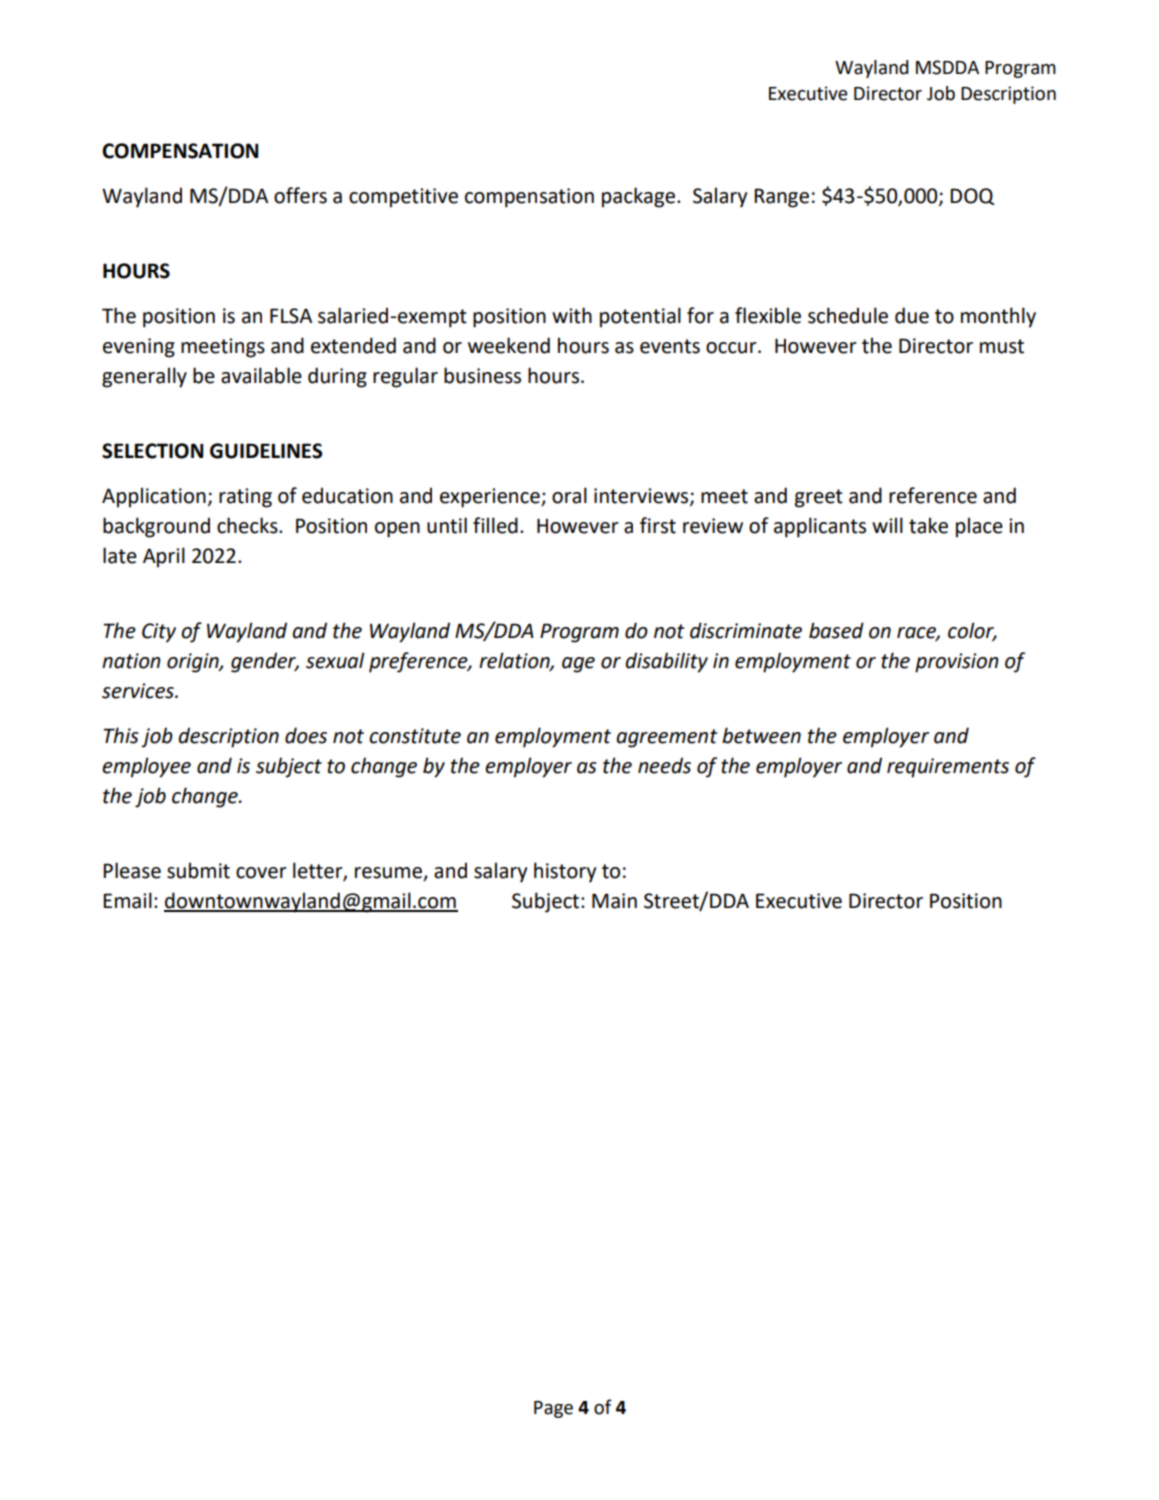 Image resolution: width=1159 pixels, height=1500 pixels. Describe the element at coordinates (389, 874) in the page. I see `resume` at that location.
